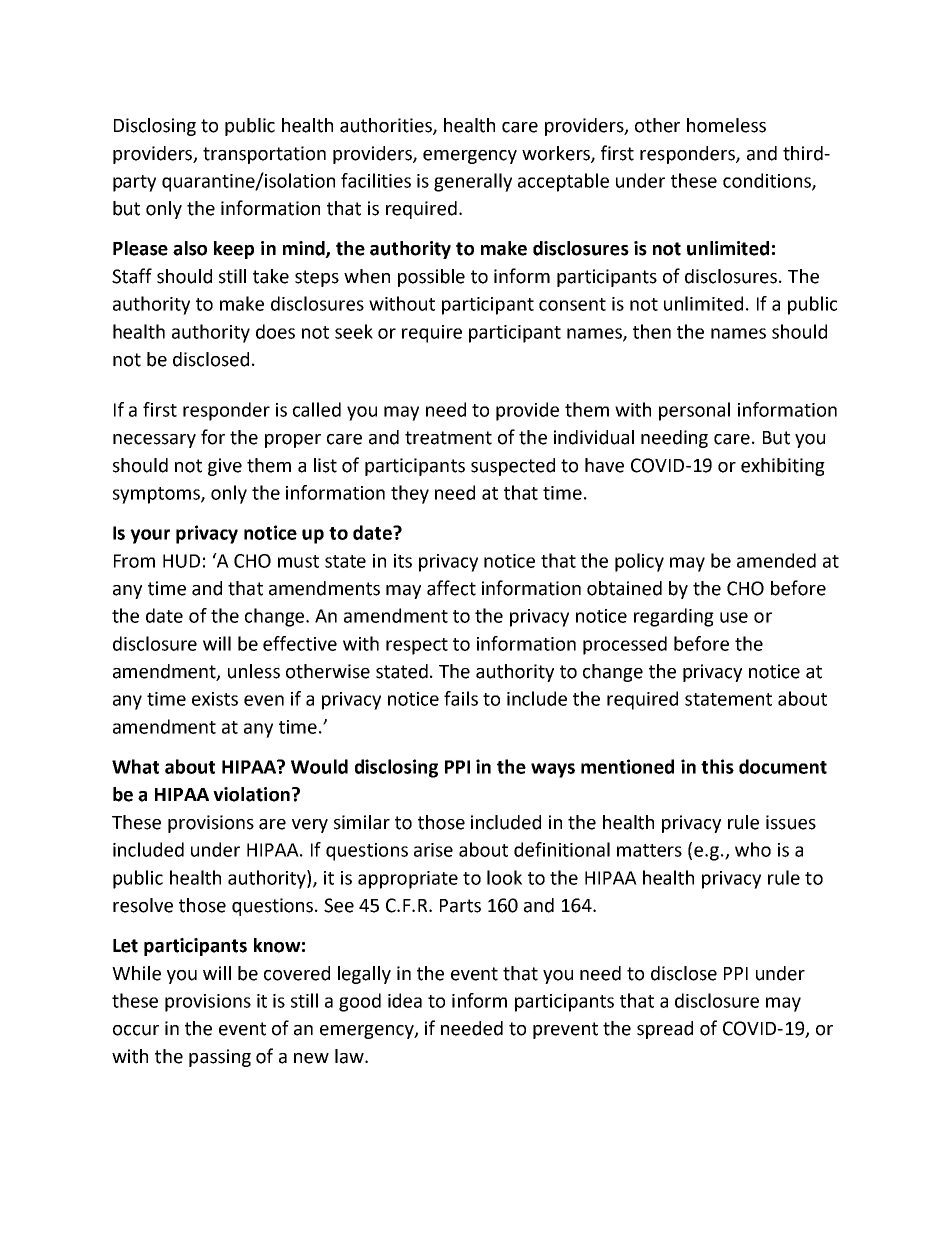 This screenshot has width=952, height=1233. I want to click on generally, so click(473, 182).
